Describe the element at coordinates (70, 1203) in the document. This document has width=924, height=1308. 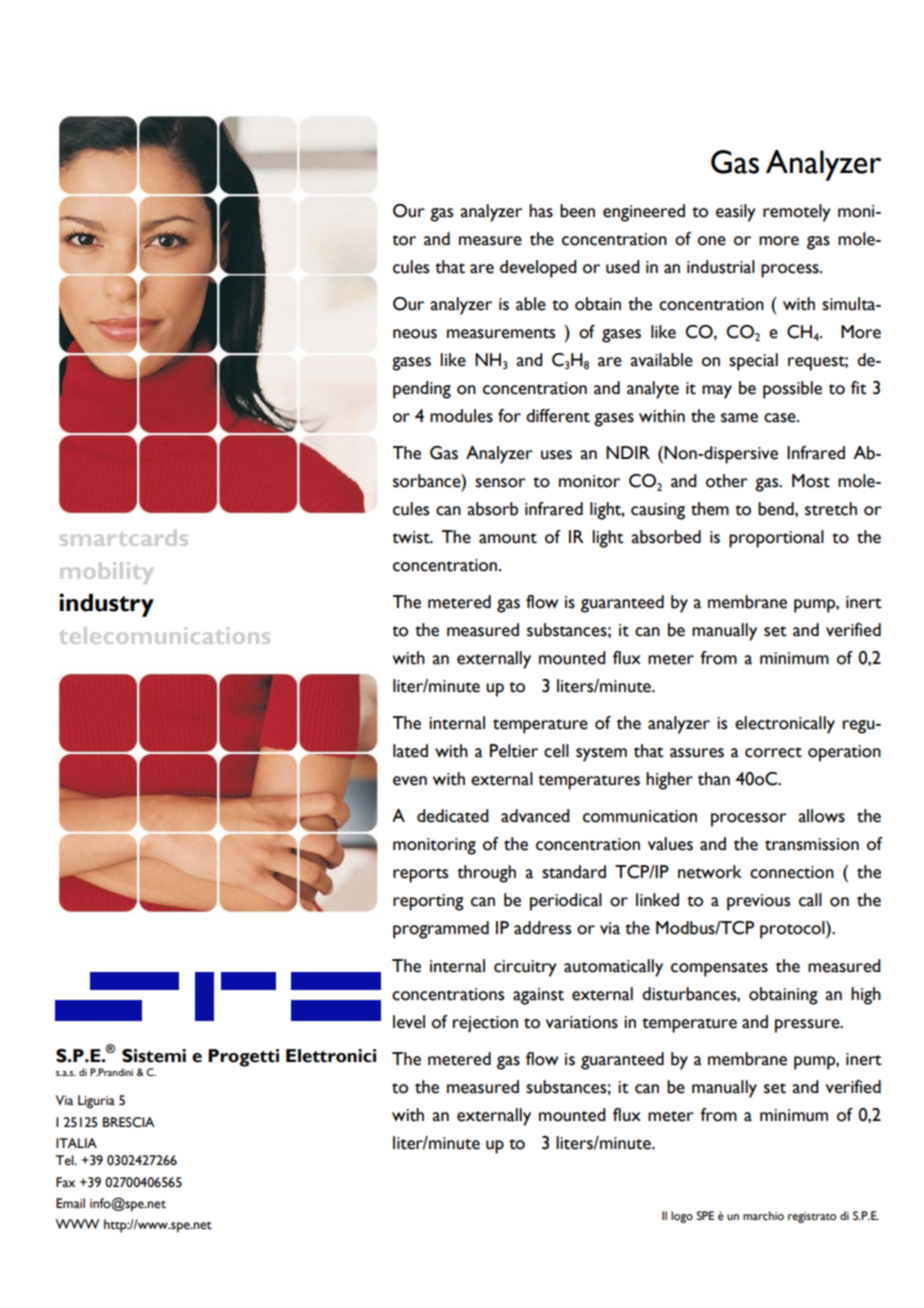
I see `Email` at that location.
